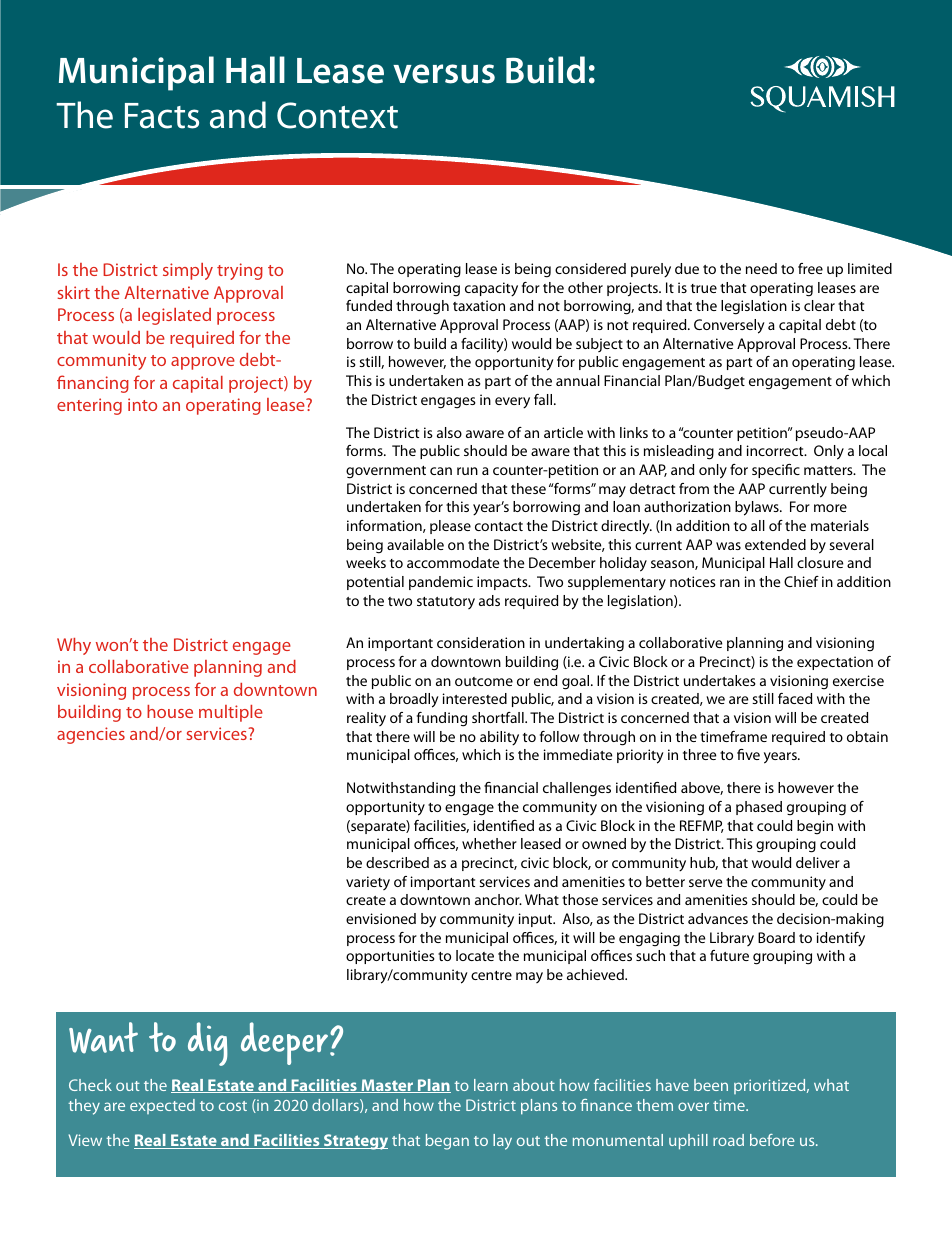 The image size is (952, 1233). What do you see at coordinates (162, 1106) in the page?
I see `expected` at bounding box center [162, 1106].
